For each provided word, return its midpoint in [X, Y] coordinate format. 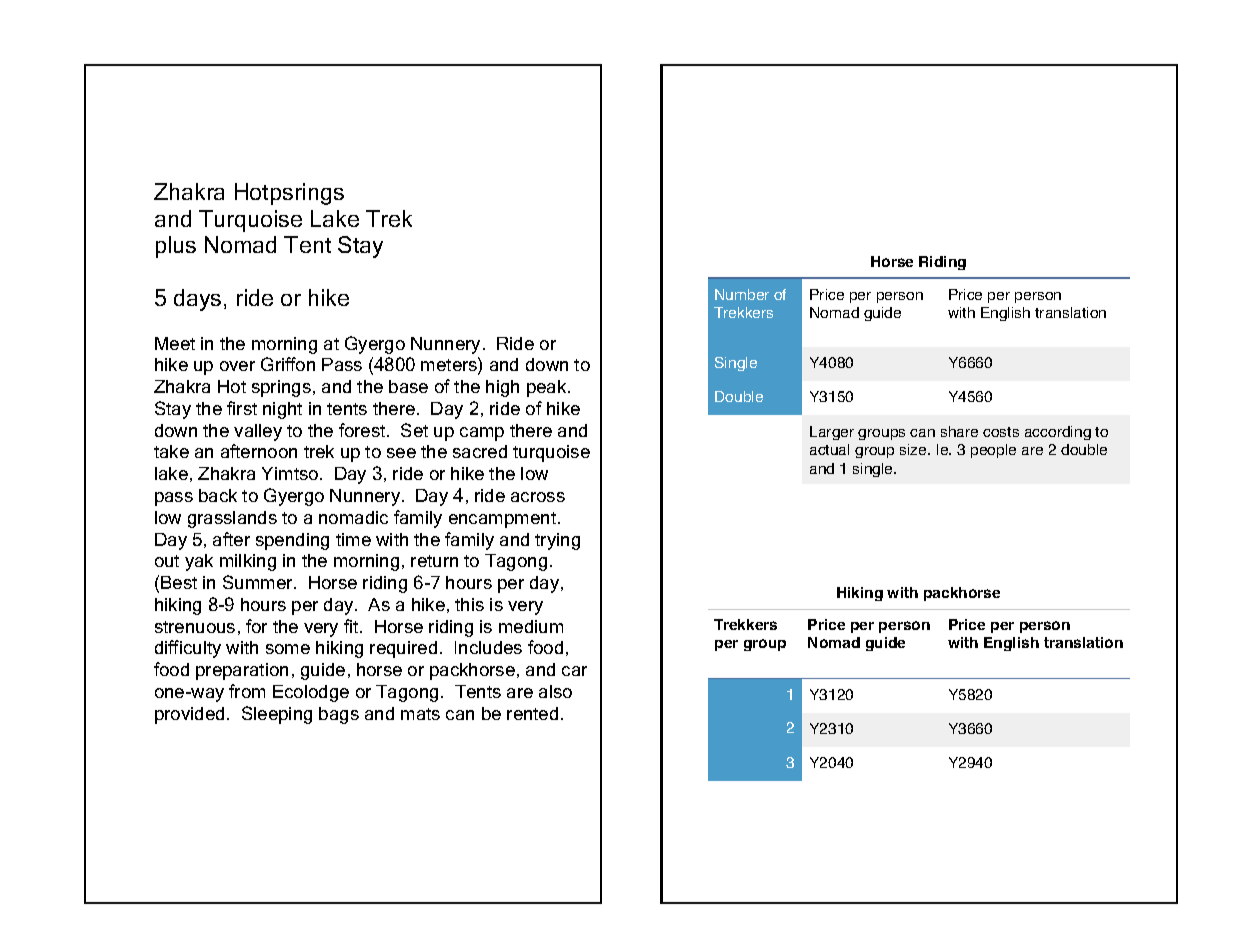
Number [742, 294]
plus [176, 247]
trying [557, 541]
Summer [259, 582]
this [469, 604]
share [959, 431]
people [993, 451]
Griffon [288, 364]
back [218, 495]
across [538, 497]
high [502, 388]
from [247, 691]
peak [548, 388]
